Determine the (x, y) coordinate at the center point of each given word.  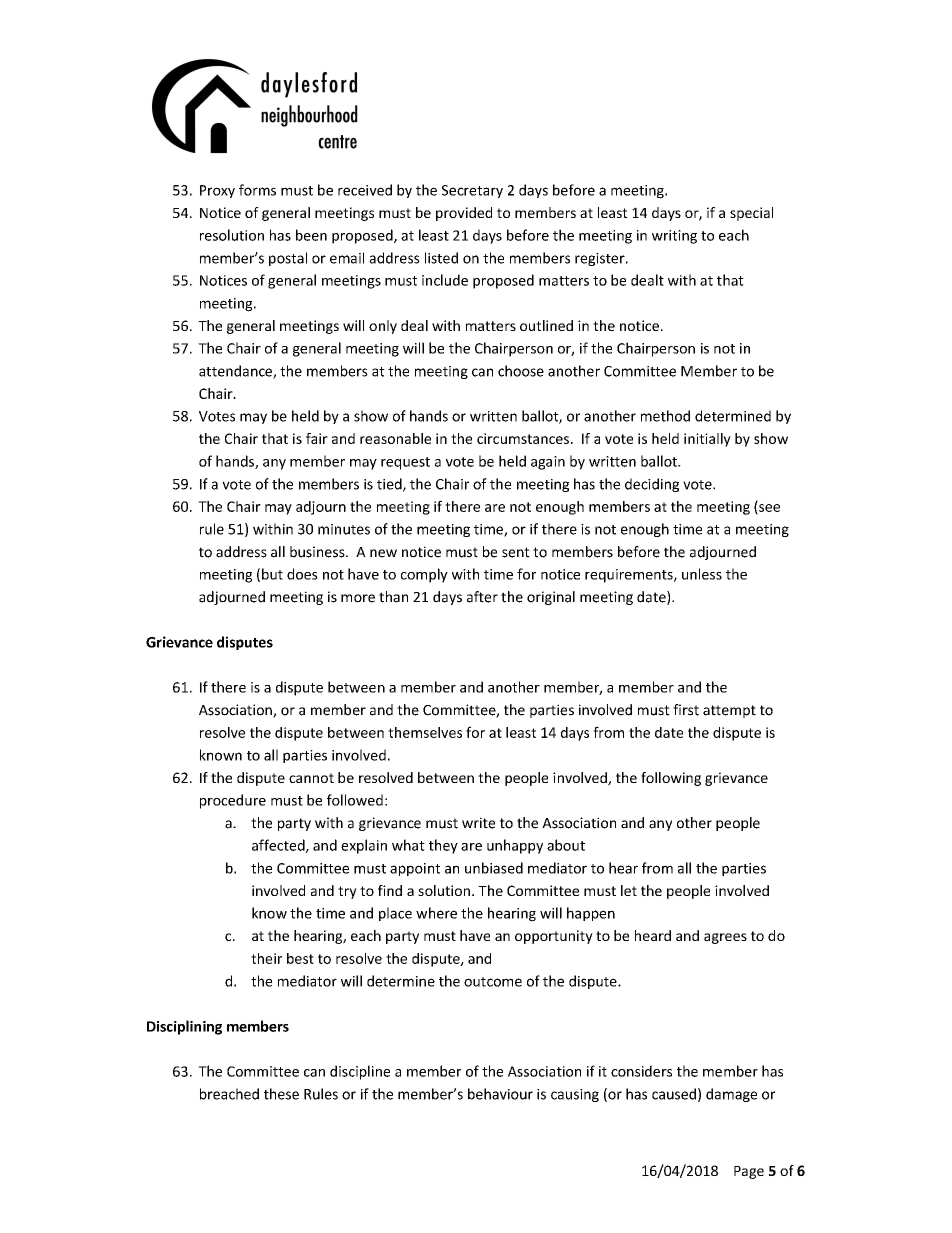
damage (731, 1095)
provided (464, 214)
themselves (425, 732)
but (272, 574)
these (281, 1094)
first (686, 710)
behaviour (500, 1094)
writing (674, 237)
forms (257, 190)
